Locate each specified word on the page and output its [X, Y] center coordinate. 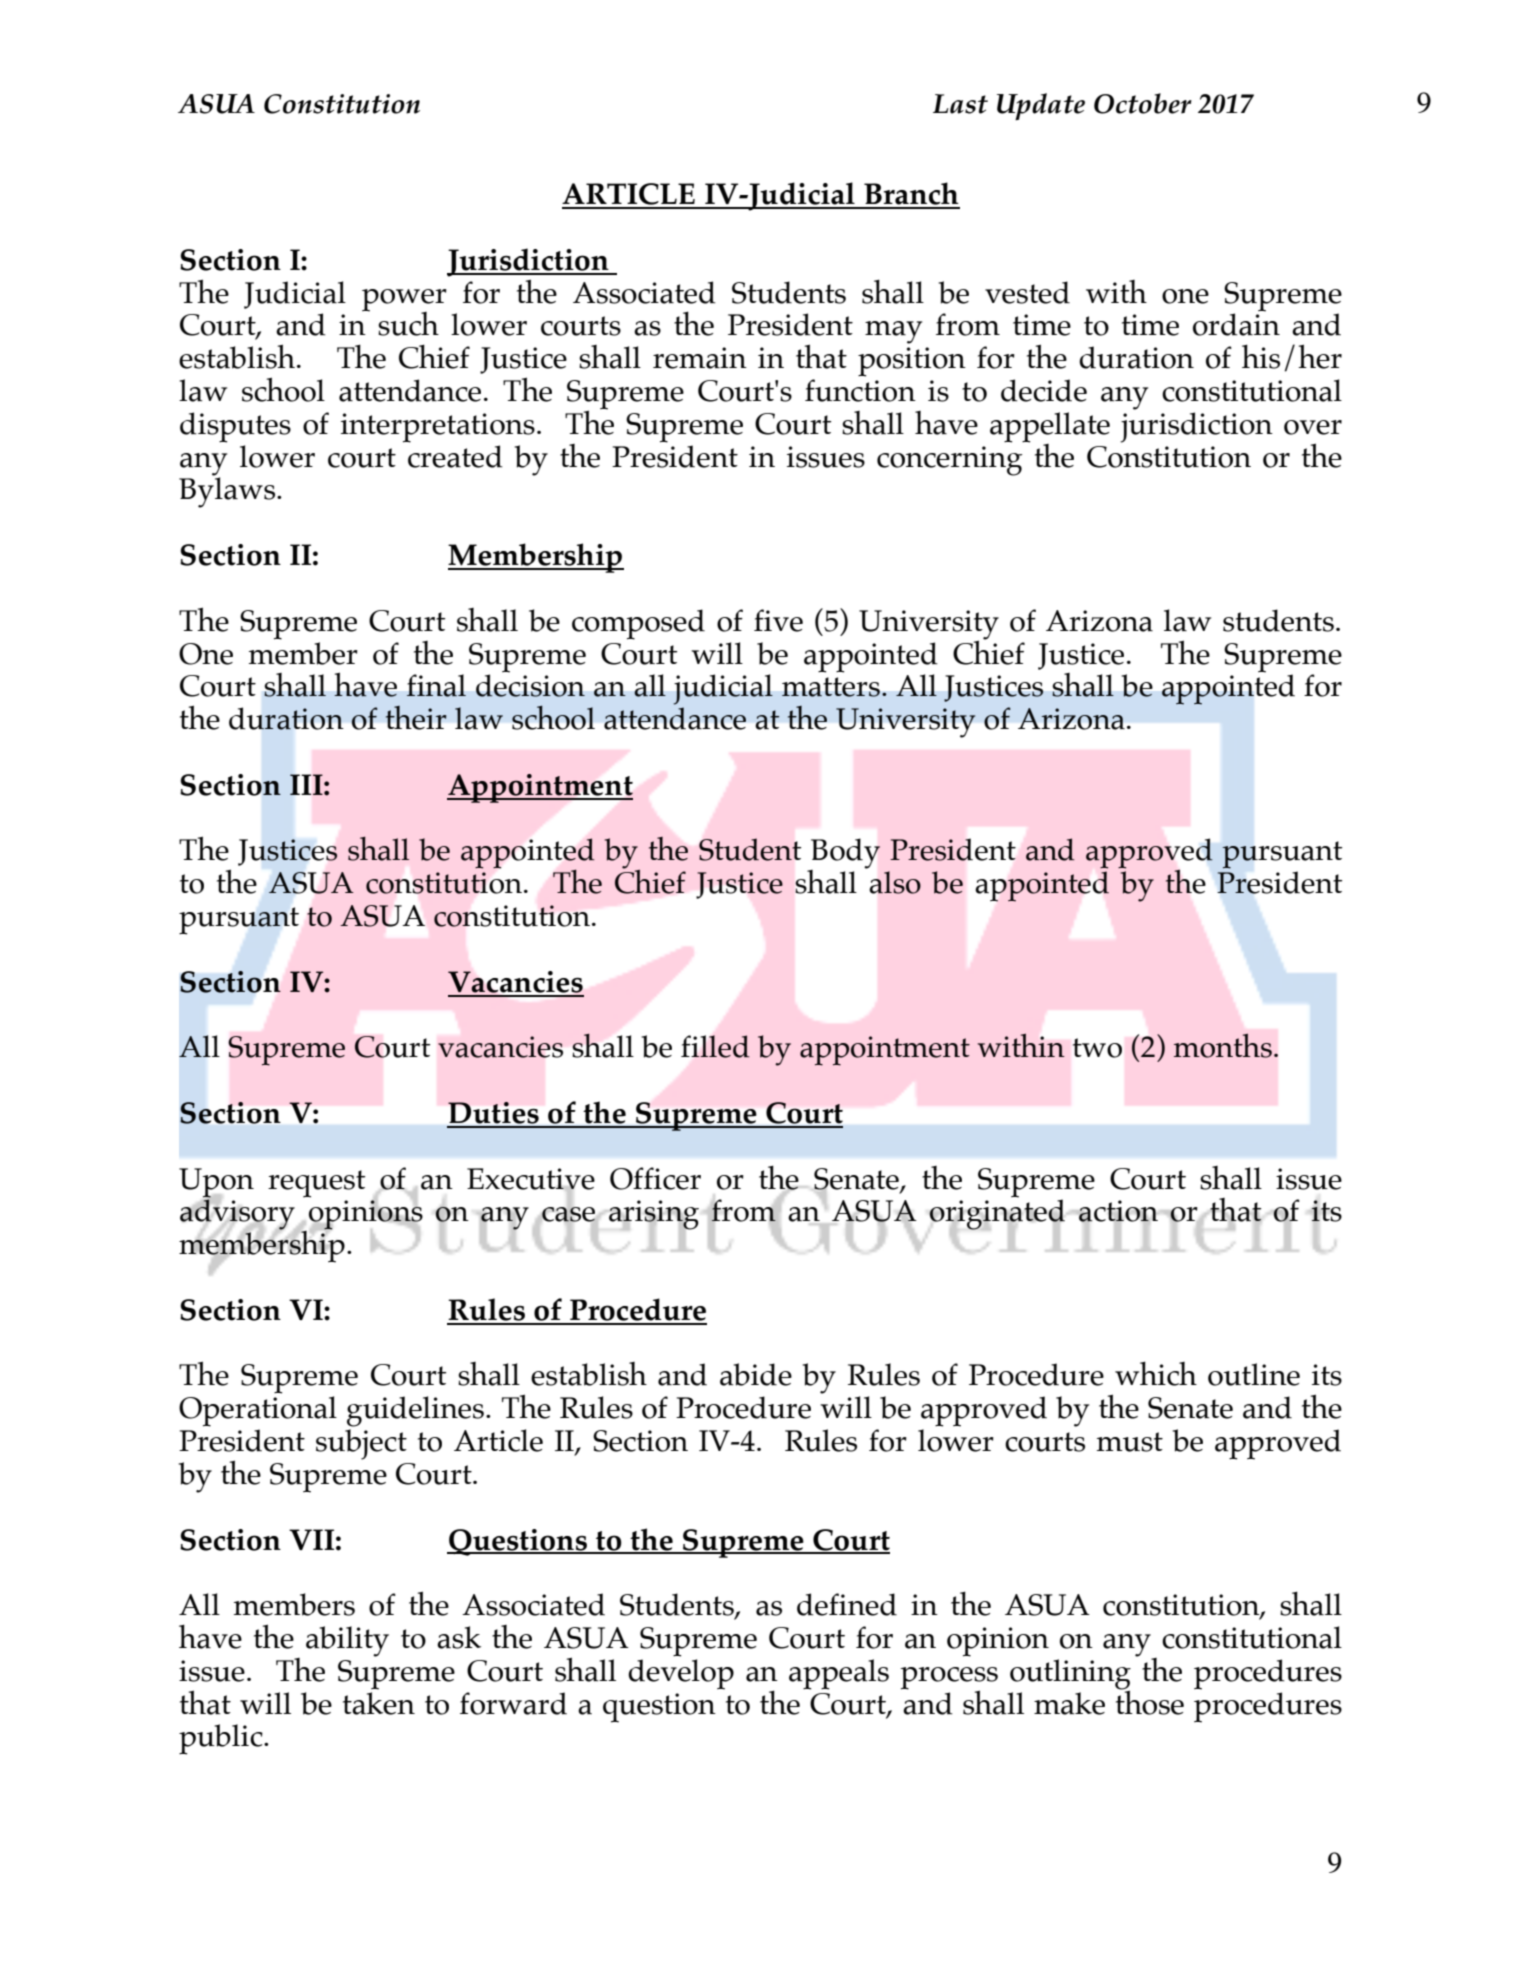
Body [844, 854]
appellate [1050, 427]
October [1143, 103]
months [1223, 1045]
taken [379, 1702]
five [778, 620]
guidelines [415, 1411]
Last [960, 104]
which [1156, 1373]
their [416, 717]
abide [756, 1374]
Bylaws [228, 491]
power [404, 301]
